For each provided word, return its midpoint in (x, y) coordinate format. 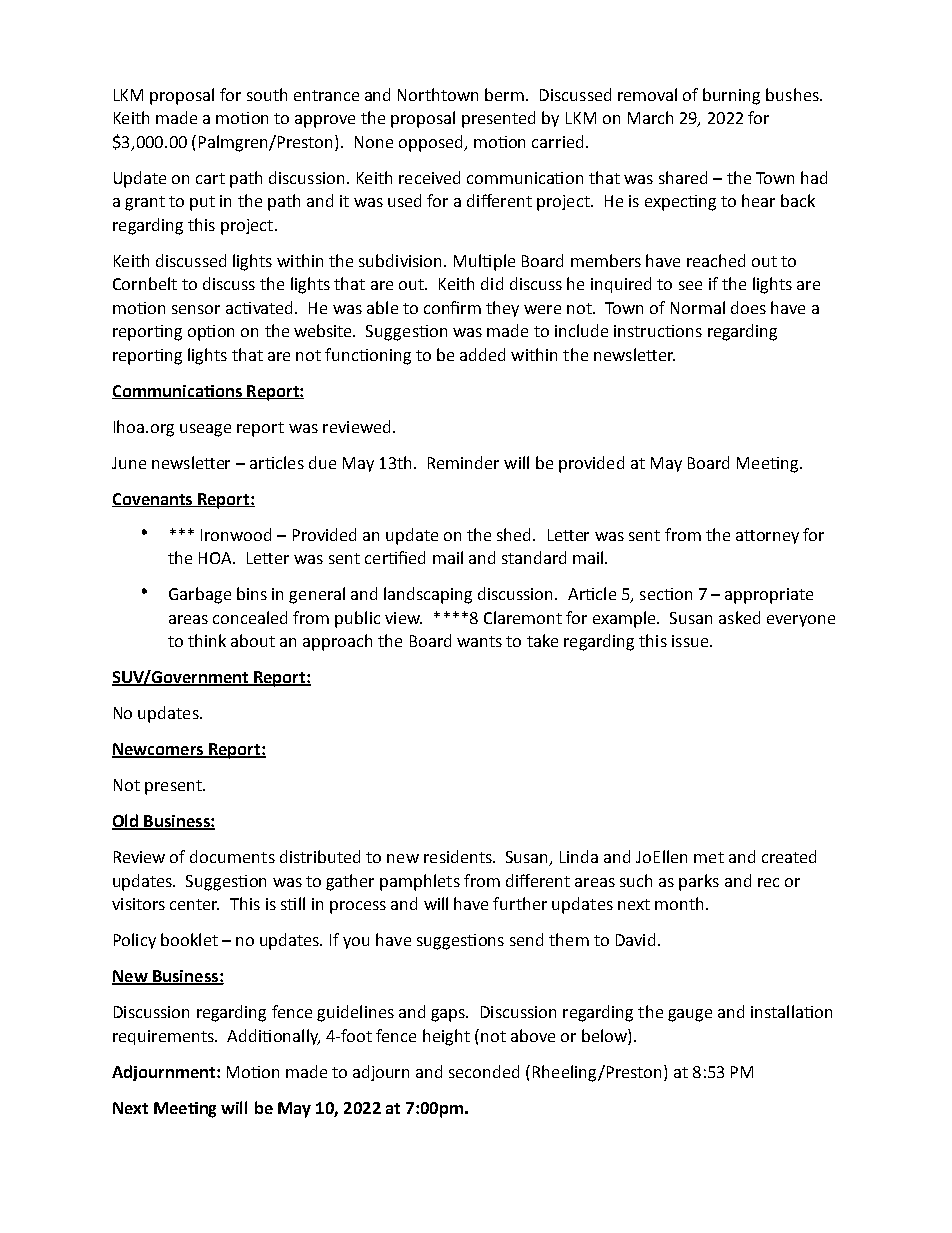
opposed (432, 143)
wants (479, 641)
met (709, 857)
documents (232, 856)
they (502, 309)
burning (731, 96)
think (207, 640)
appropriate (769, 596)
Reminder (463, 462)
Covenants (153, 500)
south (267, 94)
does (748, 307)
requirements (164, 1037)
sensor (196, 309)
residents (459, 856)
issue (691, 641)
